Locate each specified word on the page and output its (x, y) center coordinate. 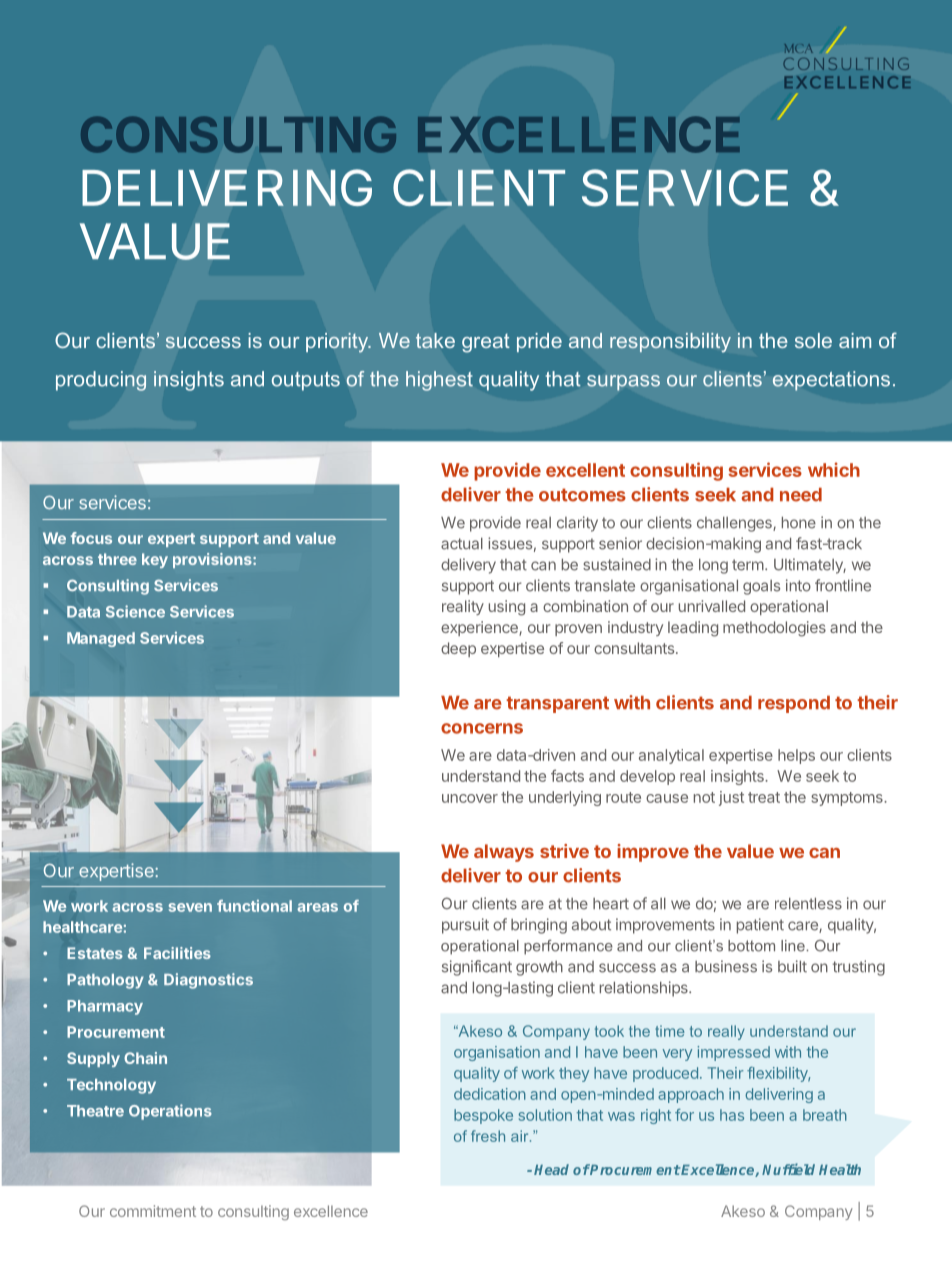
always (504, 853)
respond (794, 704)
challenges (735, 524)
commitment (153, 1211)
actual (462, 544)
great (486, 343)
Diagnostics (208, 981)
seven (190, 907)
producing (101, 381)
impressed (733, 1053)
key (155, 560)
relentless (808, 904)
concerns (482, 728)
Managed (101, 639)
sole (813, 340)
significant (477, 968)
